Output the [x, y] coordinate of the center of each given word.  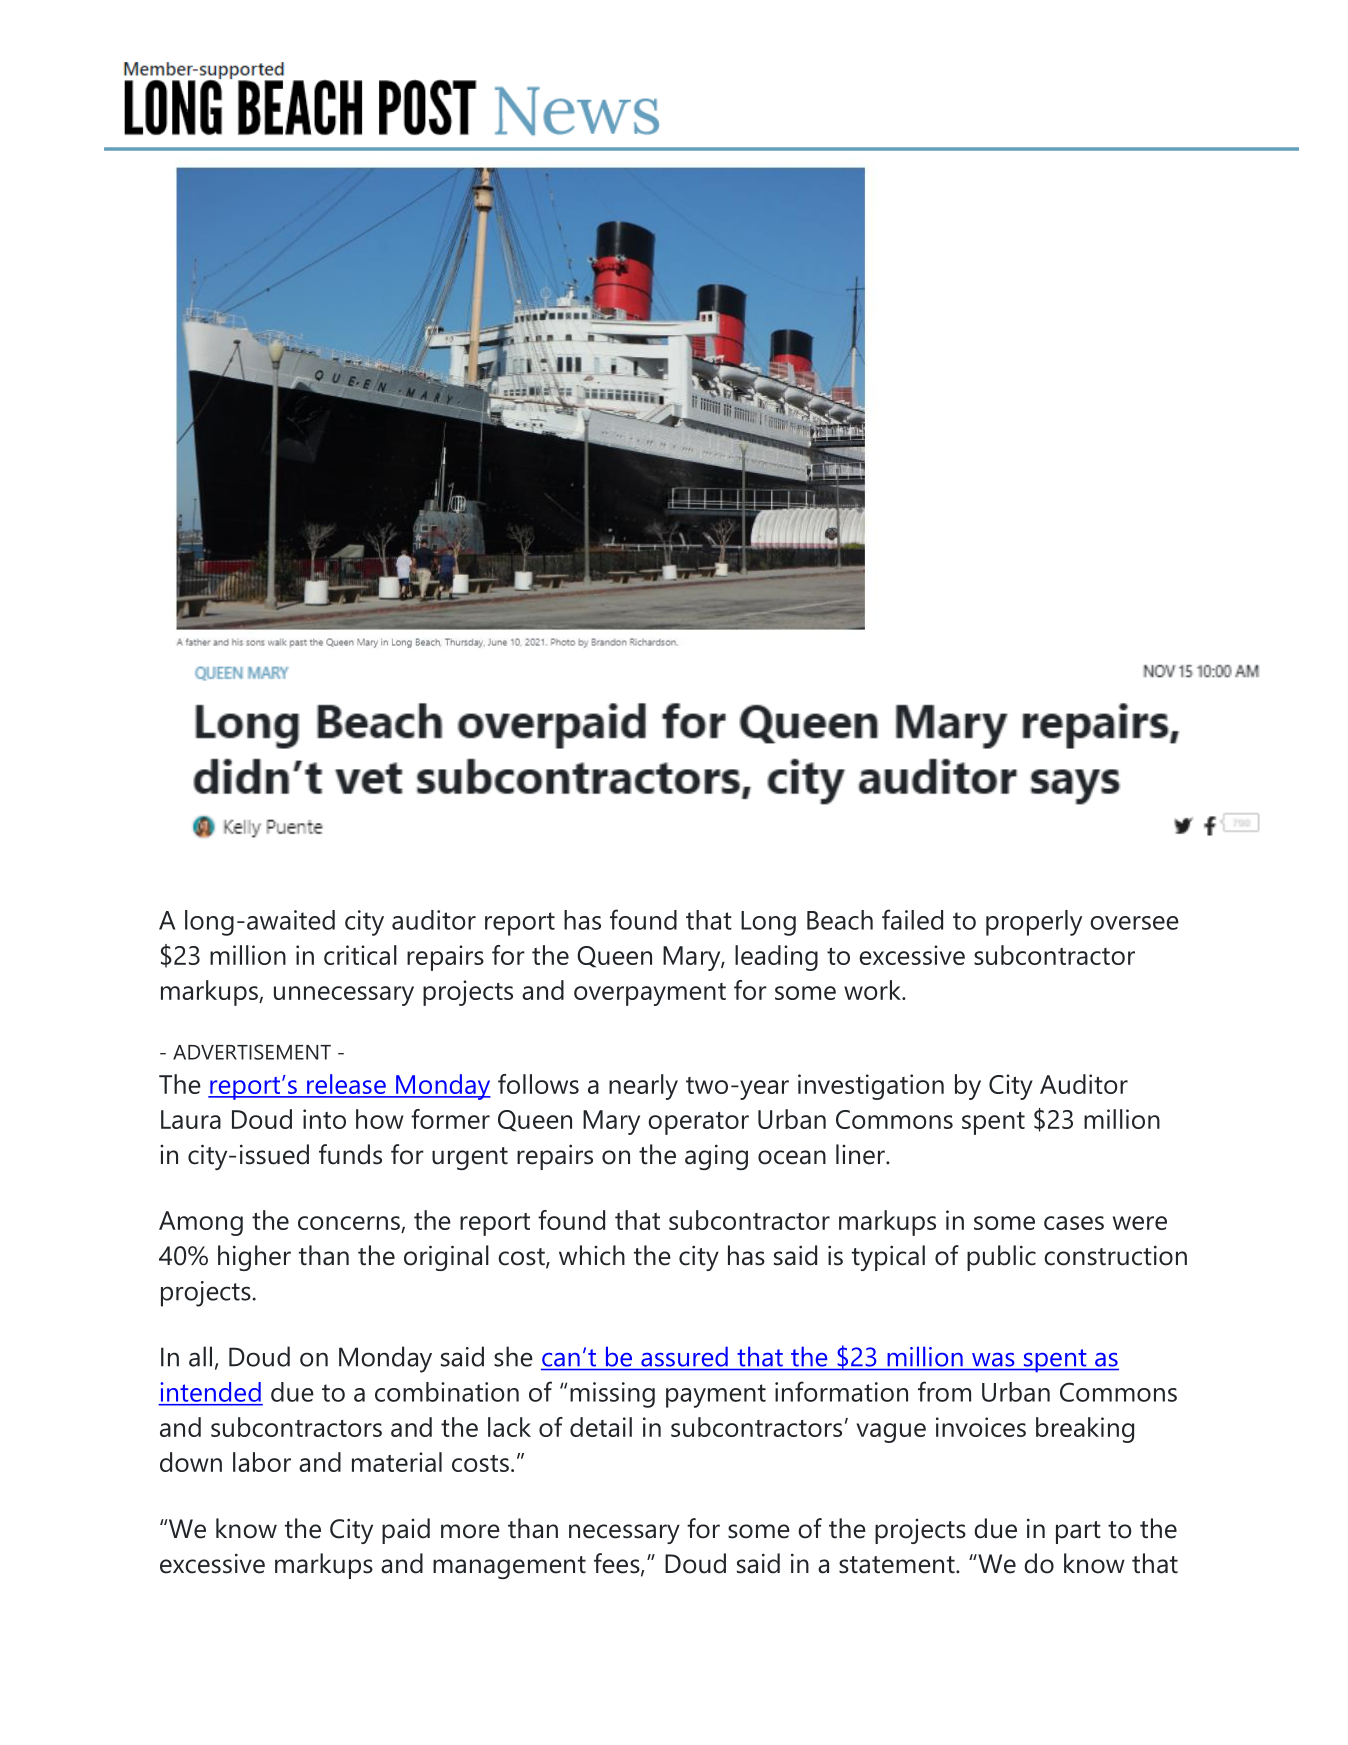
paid [406, 1531]
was [993, 1360]
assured [684, 1357]
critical [360, 955]
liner [861, 1154]
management [509, 1567]
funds [350, 1154]
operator [698, 1123]
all [200, 1356]
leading [776, 958]
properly [1034, 923]
